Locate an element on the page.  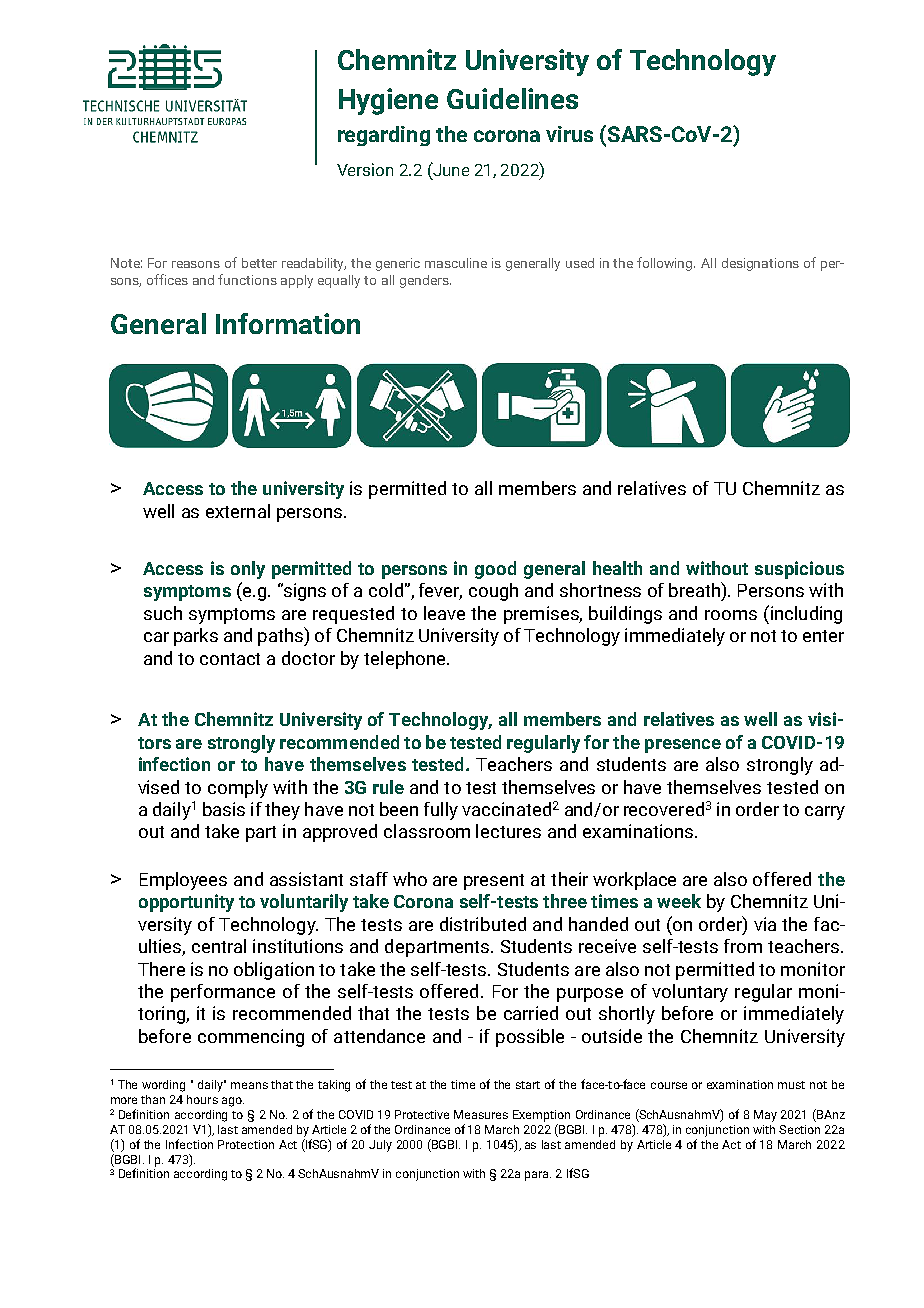
suspicious is located at coordinates (799, 570).
